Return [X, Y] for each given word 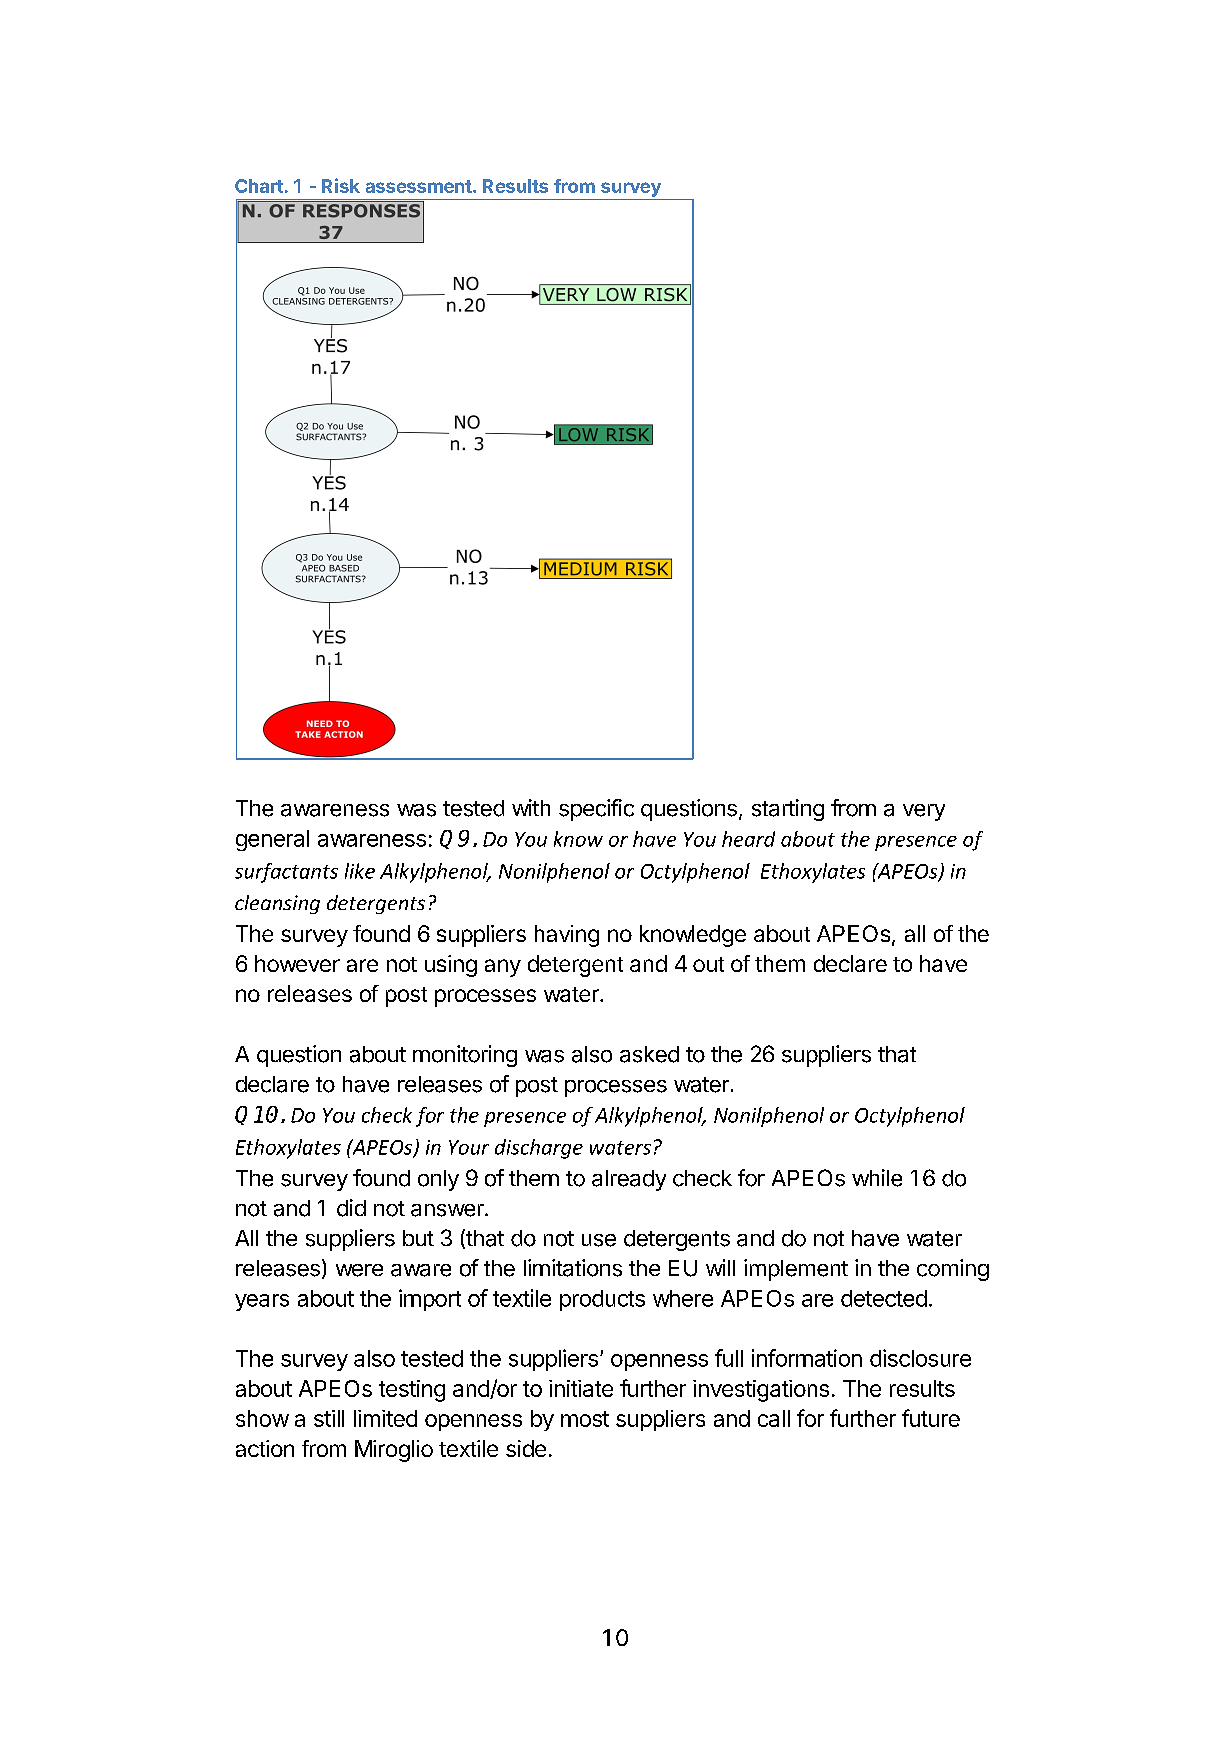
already [629, 1180]
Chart [259, 186]
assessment [420, 186]
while [877, 1178]
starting [788, 810]
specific [596, 810]
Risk [341, 185]
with [531, 807]
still [329, 1418]
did [351, 1208]
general [272, 840]
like [360, 871]
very [924, 812]
